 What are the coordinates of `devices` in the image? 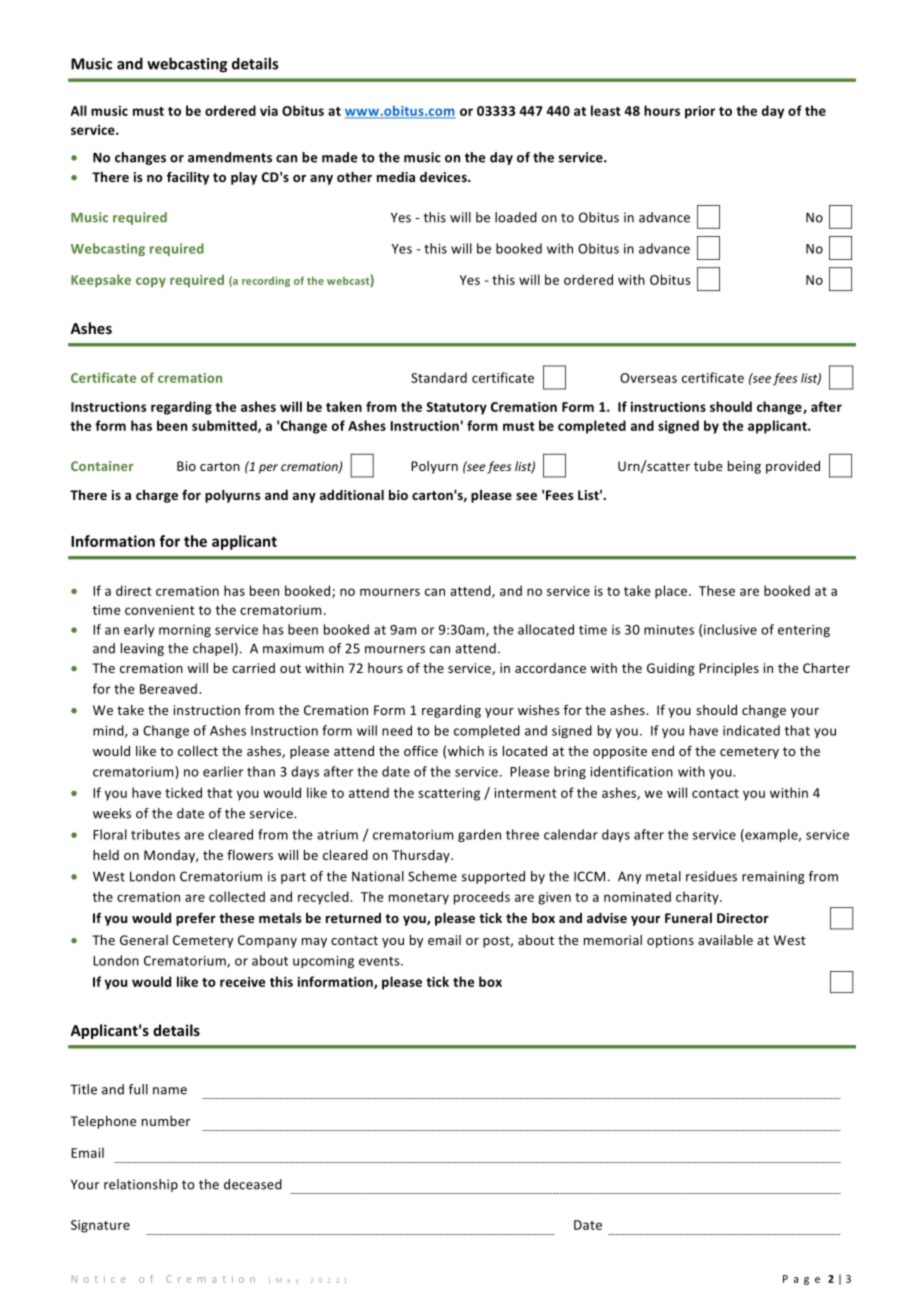 It's located at (444, 177).
